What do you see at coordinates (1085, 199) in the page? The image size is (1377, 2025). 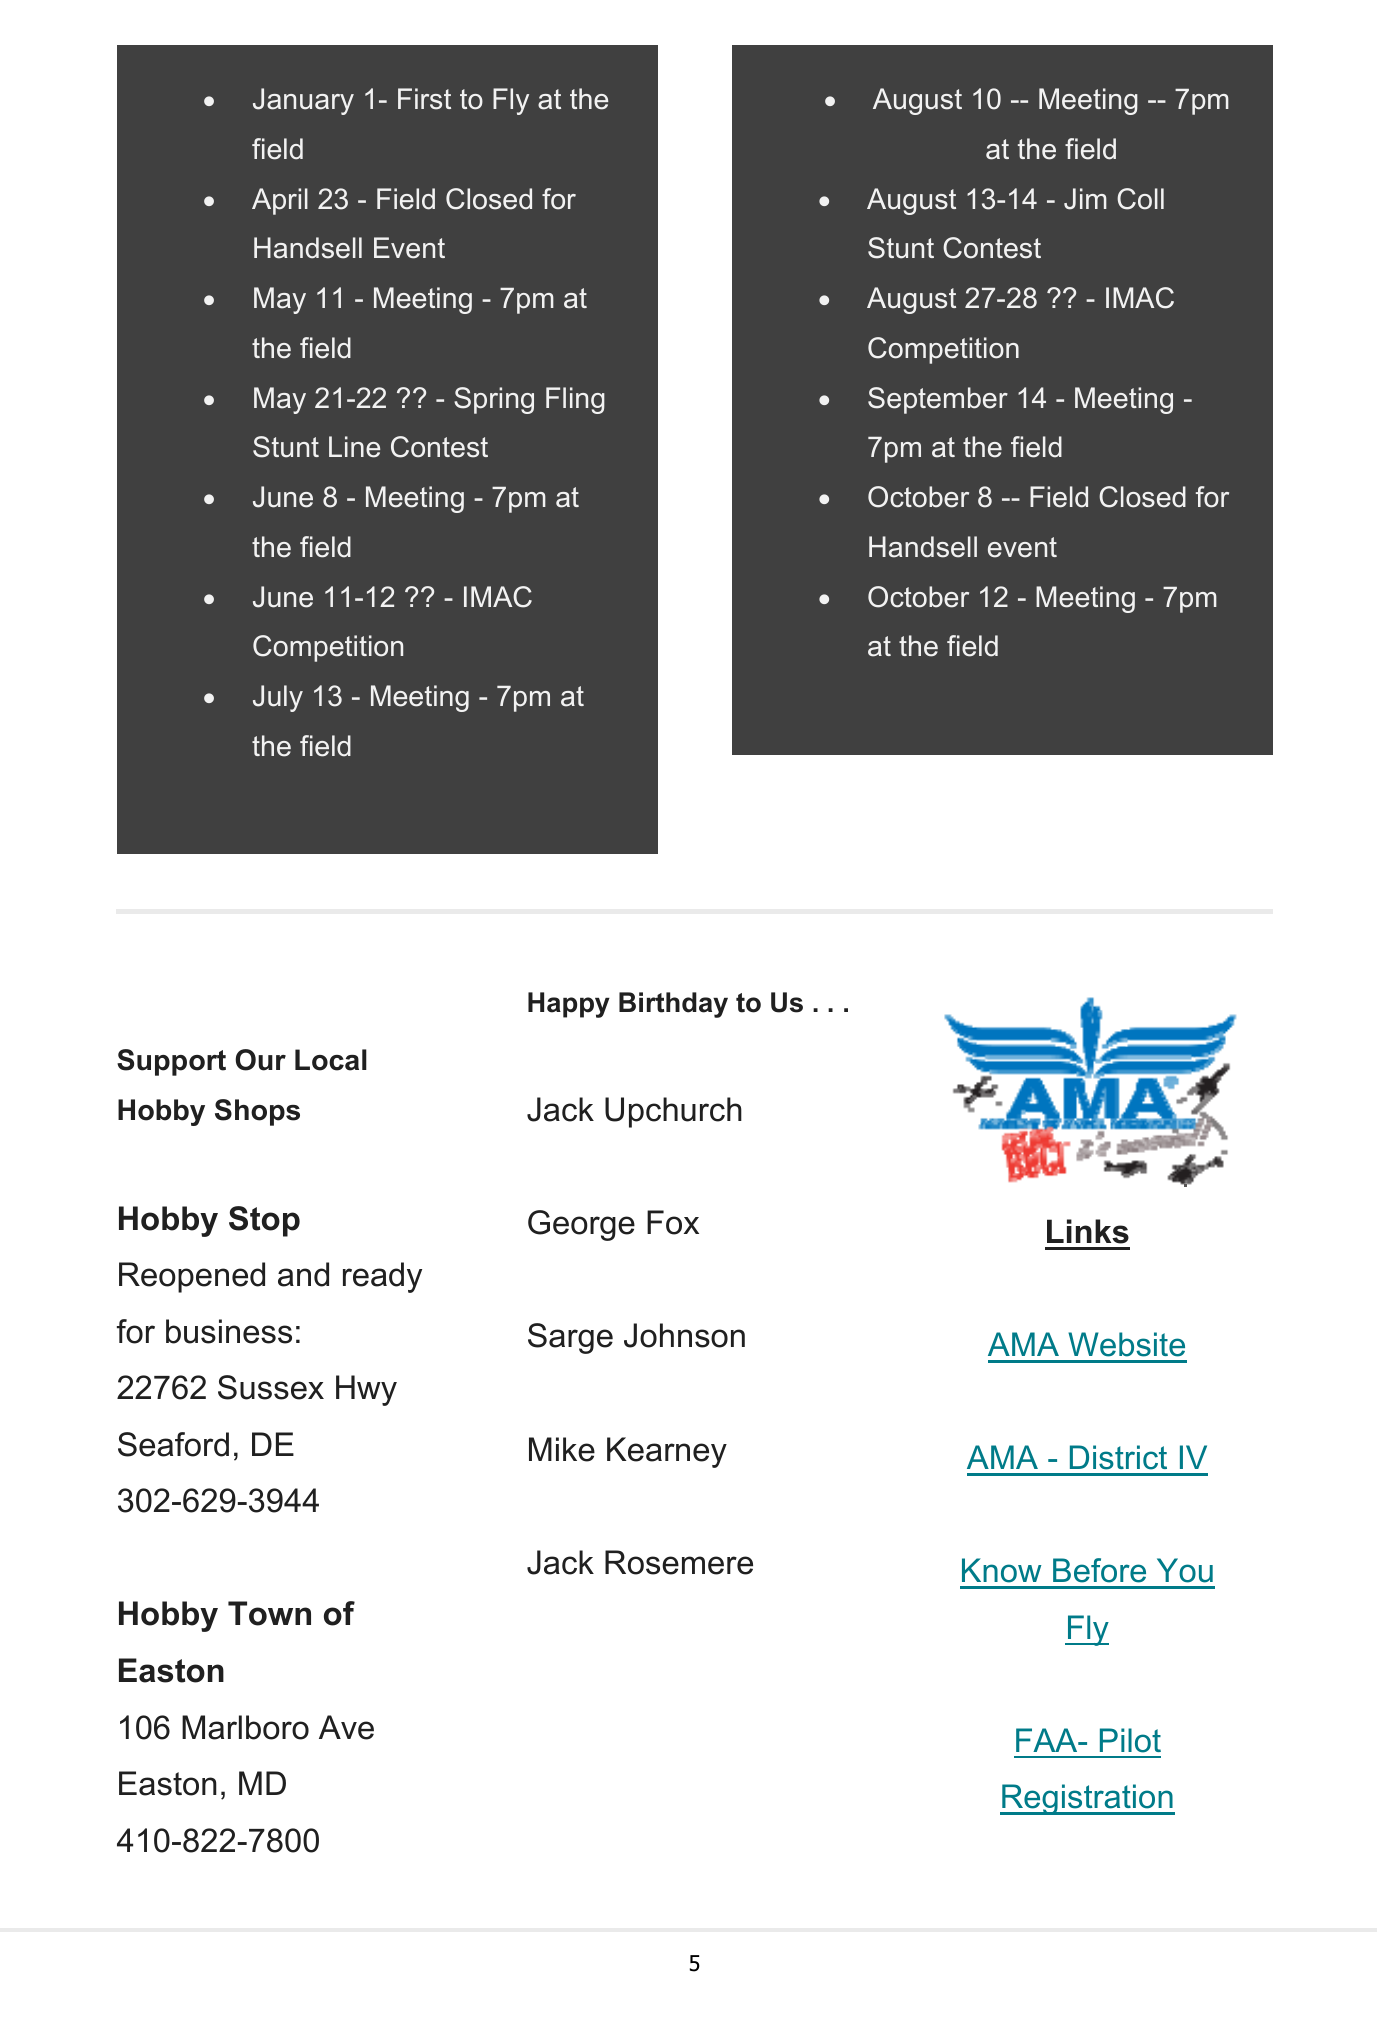 I see `Jim` at bounding box center [1085, 199].
